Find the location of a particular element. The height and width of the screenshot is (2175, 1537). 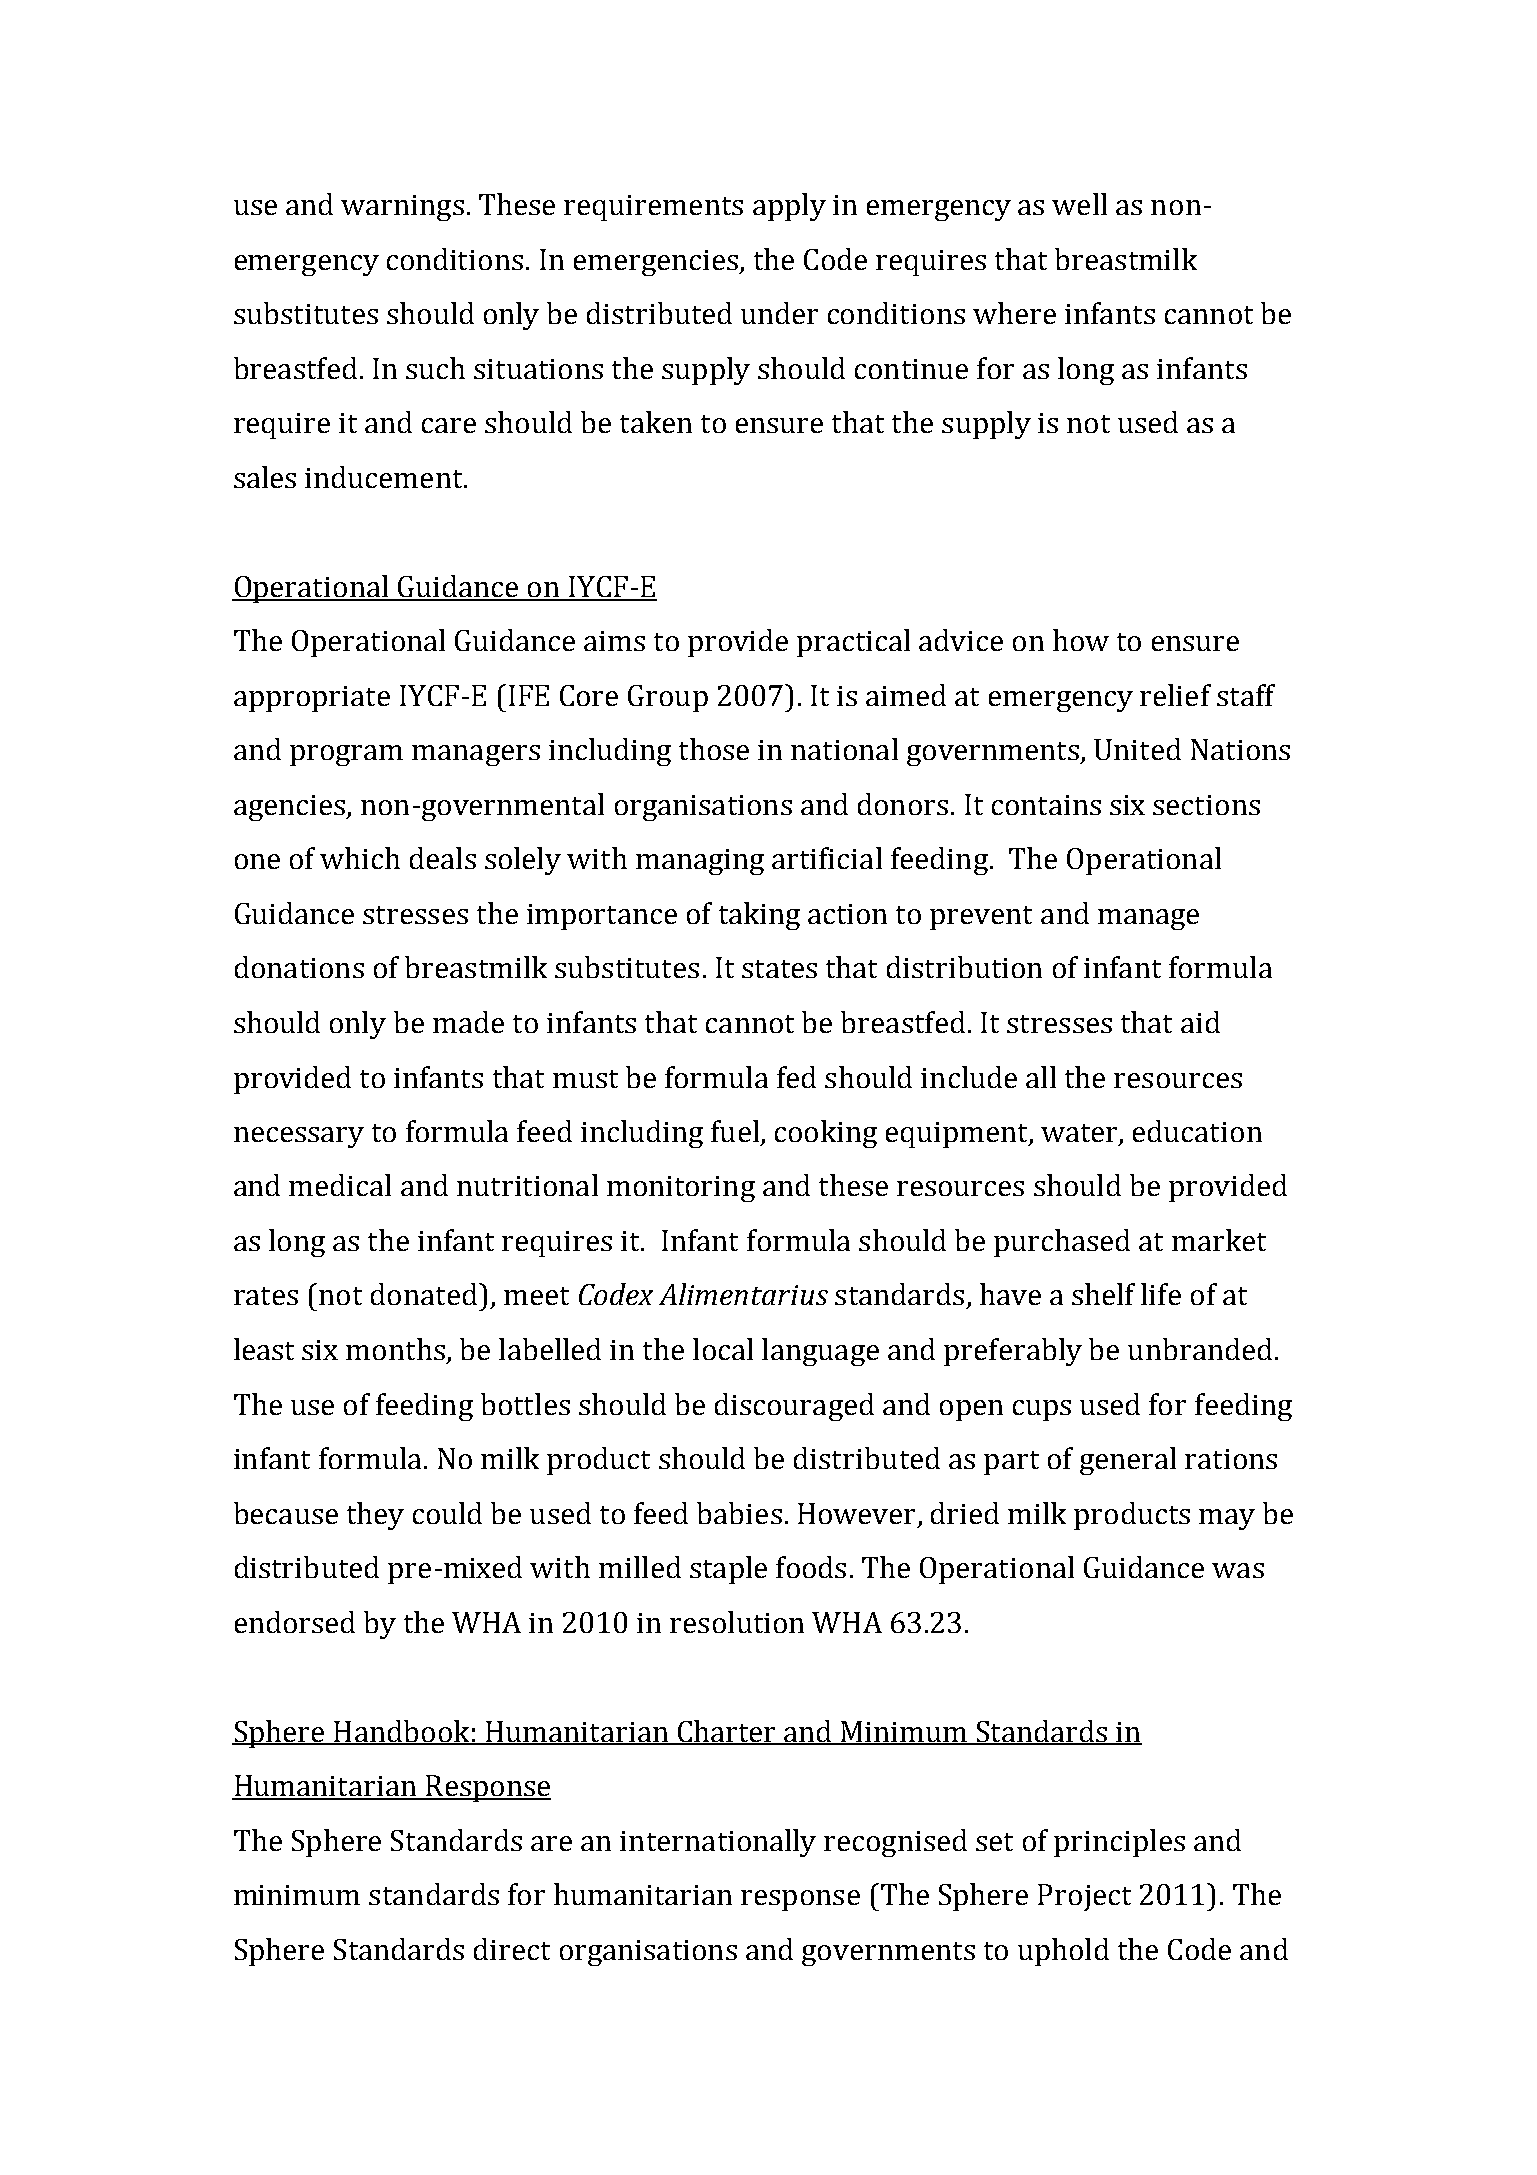

well is located at coordinates (1079, 204).
